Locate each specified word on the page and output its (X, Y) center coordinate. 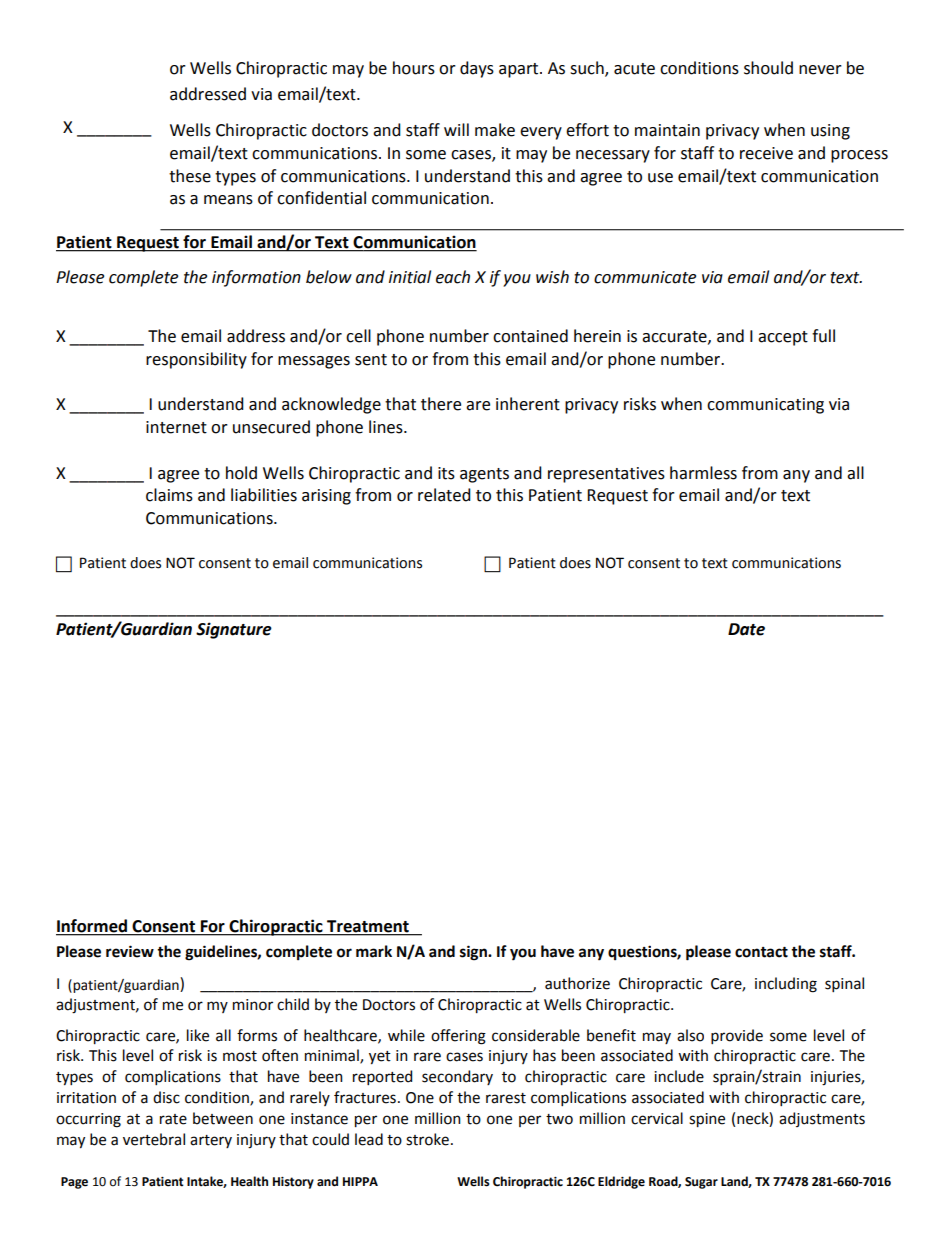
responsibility (196, 360)
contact (761, 952)
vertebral (154, 1139)
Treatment (368, 927)
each (453, 277)
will (456, 129)
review (130, 951)
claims (169, 495)
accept (783, 338)
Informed (92, 927)
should (768, 68)
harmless (703, 473)
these (190, 176)
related (444, 495)
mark (374, 951)
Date (746, 629)
